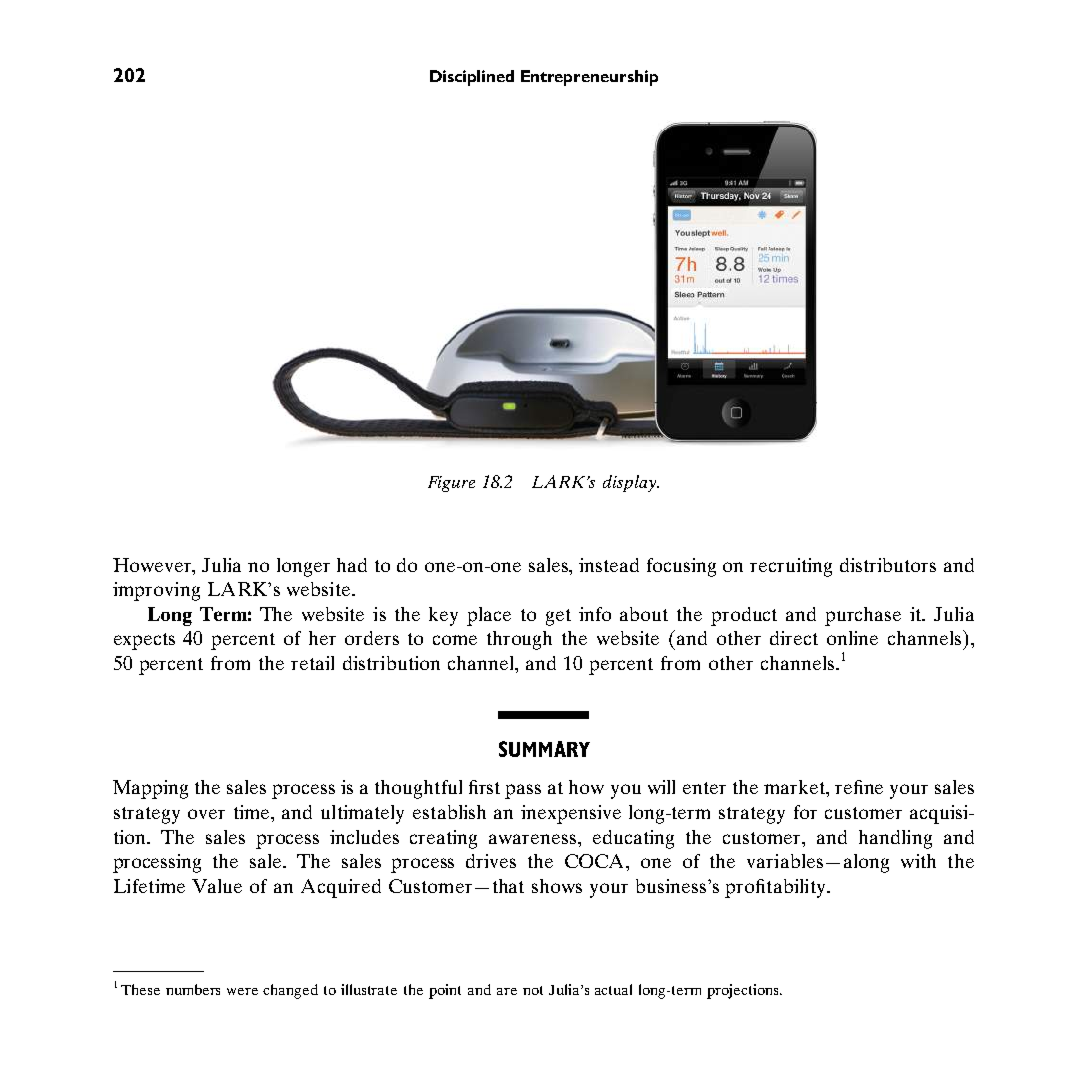  What do you see at coordinates (451, 484) in the screenshot?
I see `Figure` at bounding box center [451, 484].
